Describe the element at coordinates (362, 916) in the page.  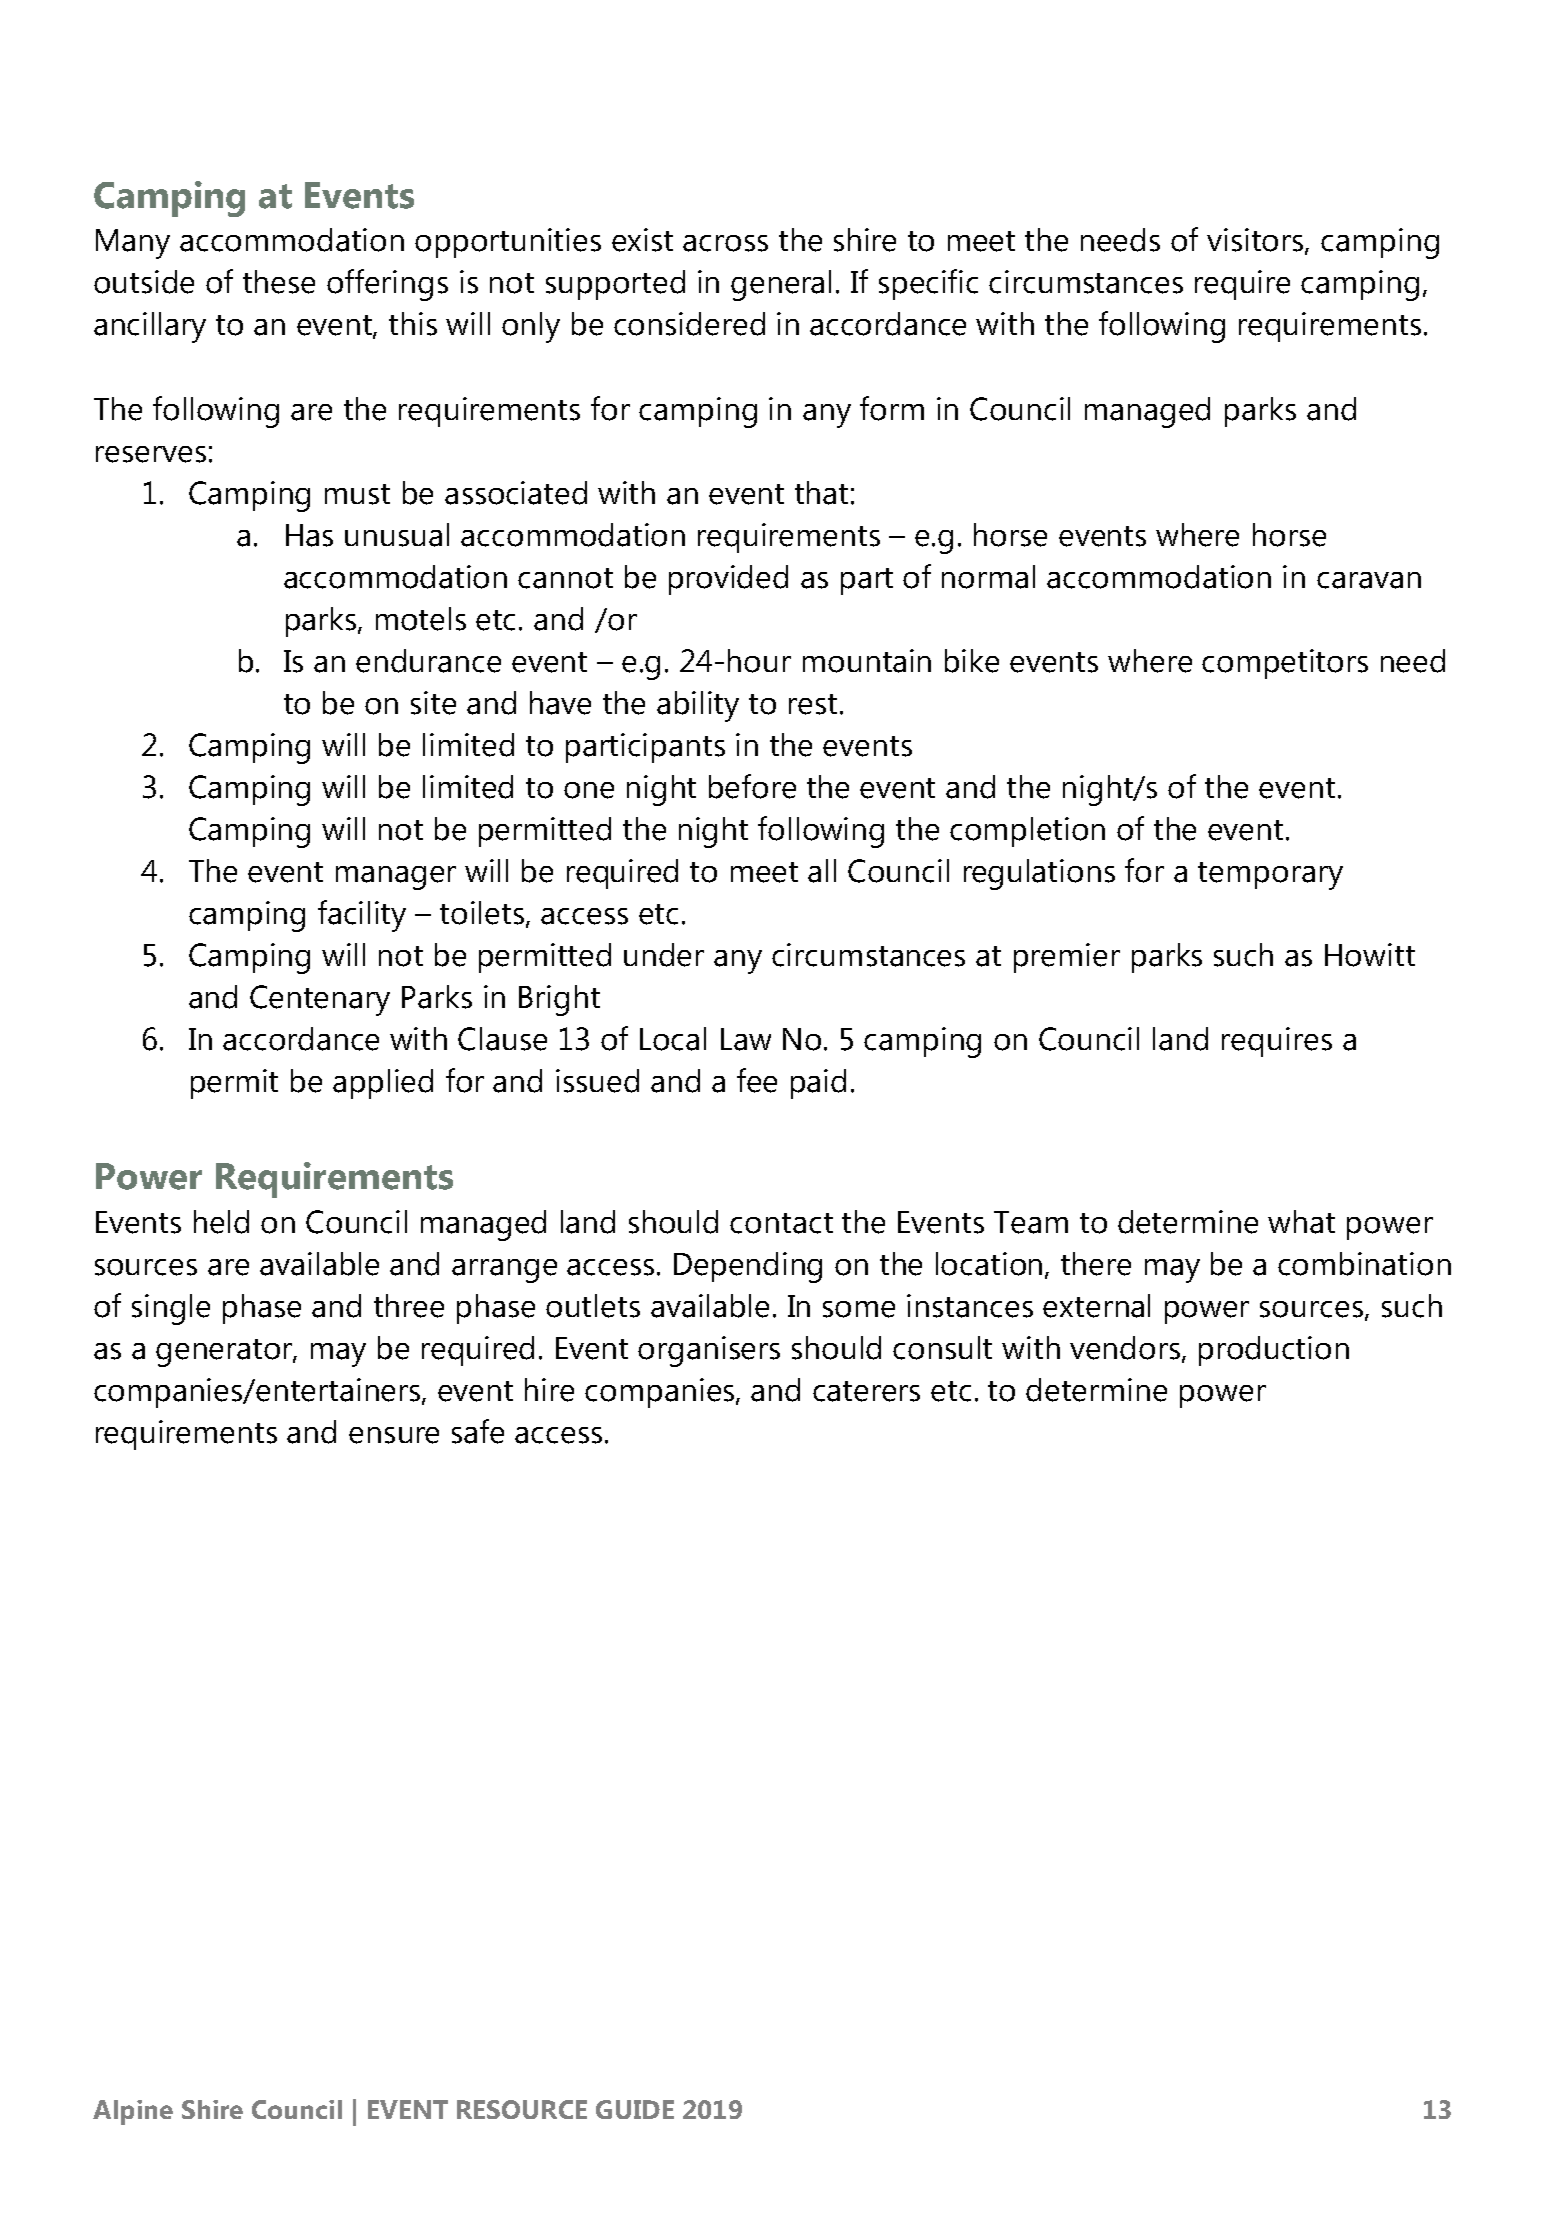
I see `facility` at that location.
